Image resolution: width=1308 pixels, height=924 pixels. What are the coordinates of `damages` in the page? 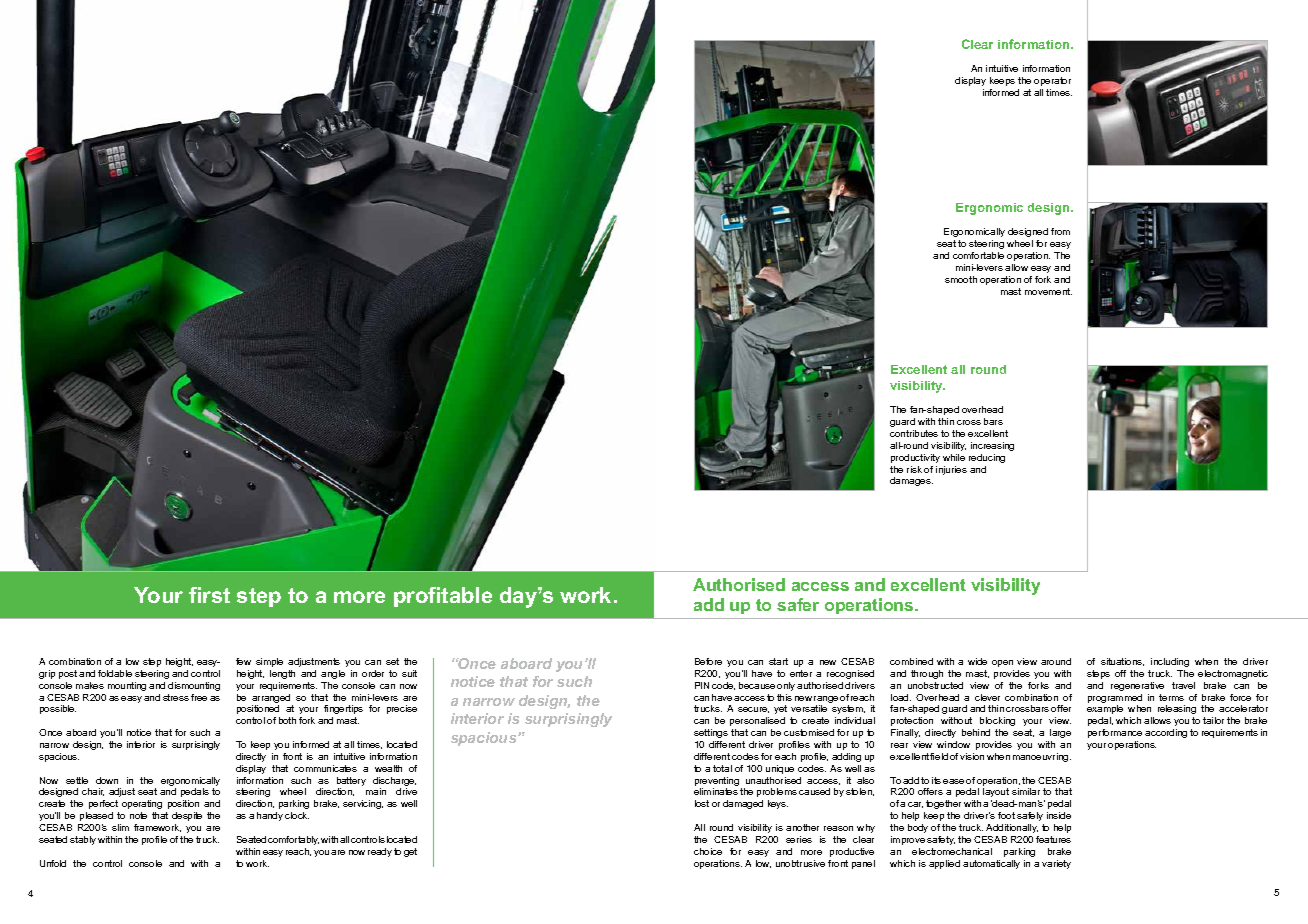 It's located at (911, 481).
